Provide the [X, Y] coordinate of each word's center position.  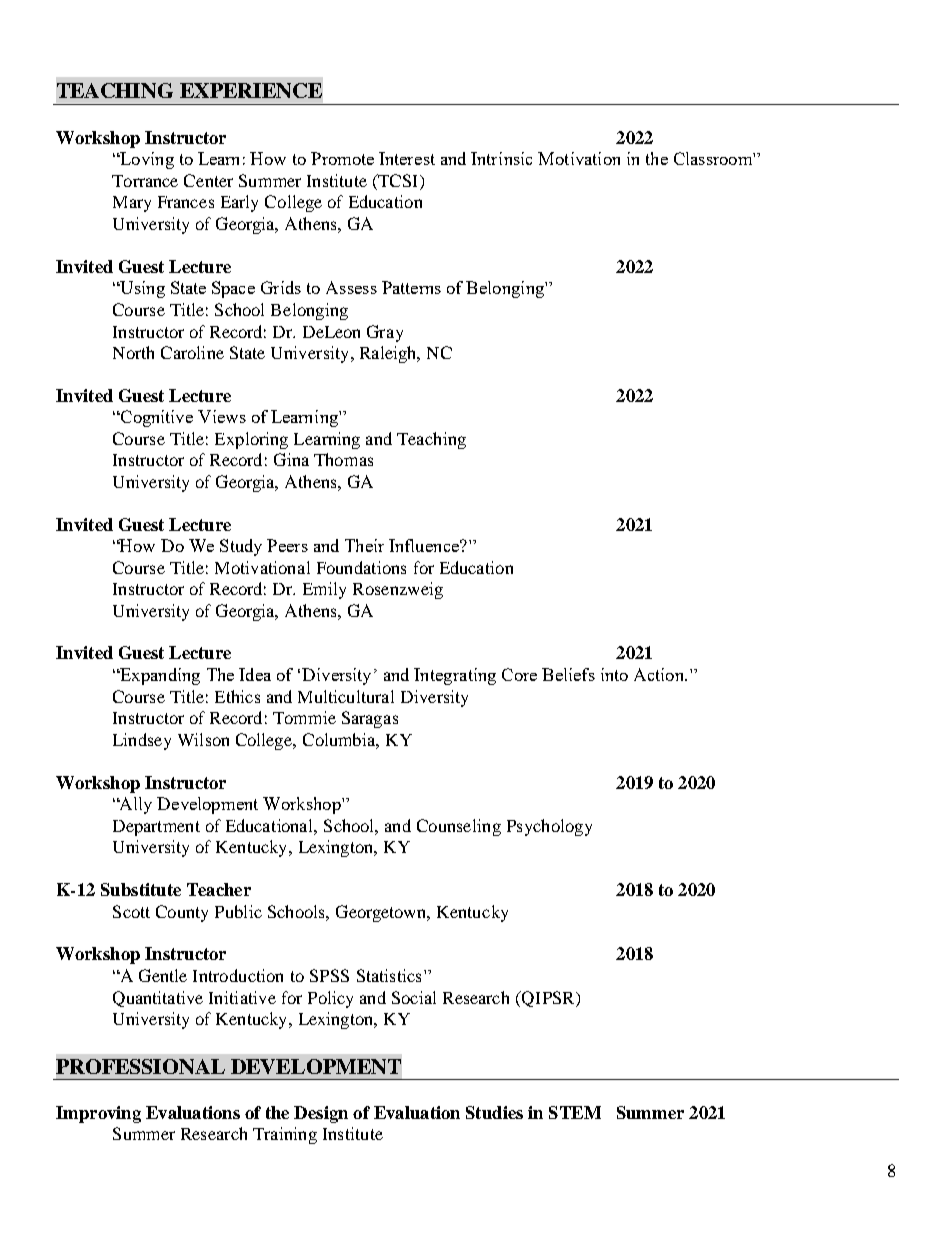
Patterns [411, 287]
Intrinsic [501, 158]
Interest [407, 158]
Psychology [549, 827]
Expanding [159, 676]
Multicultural [346, 696]
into [614, 674]
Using [141, 289]
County [182, 913]
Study [241, 547]
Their [364, 545]
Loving [146, 160]
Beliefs [568, 674]
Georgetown [382, 913]
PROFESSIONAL [140, 1066]
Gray [385, 333]
